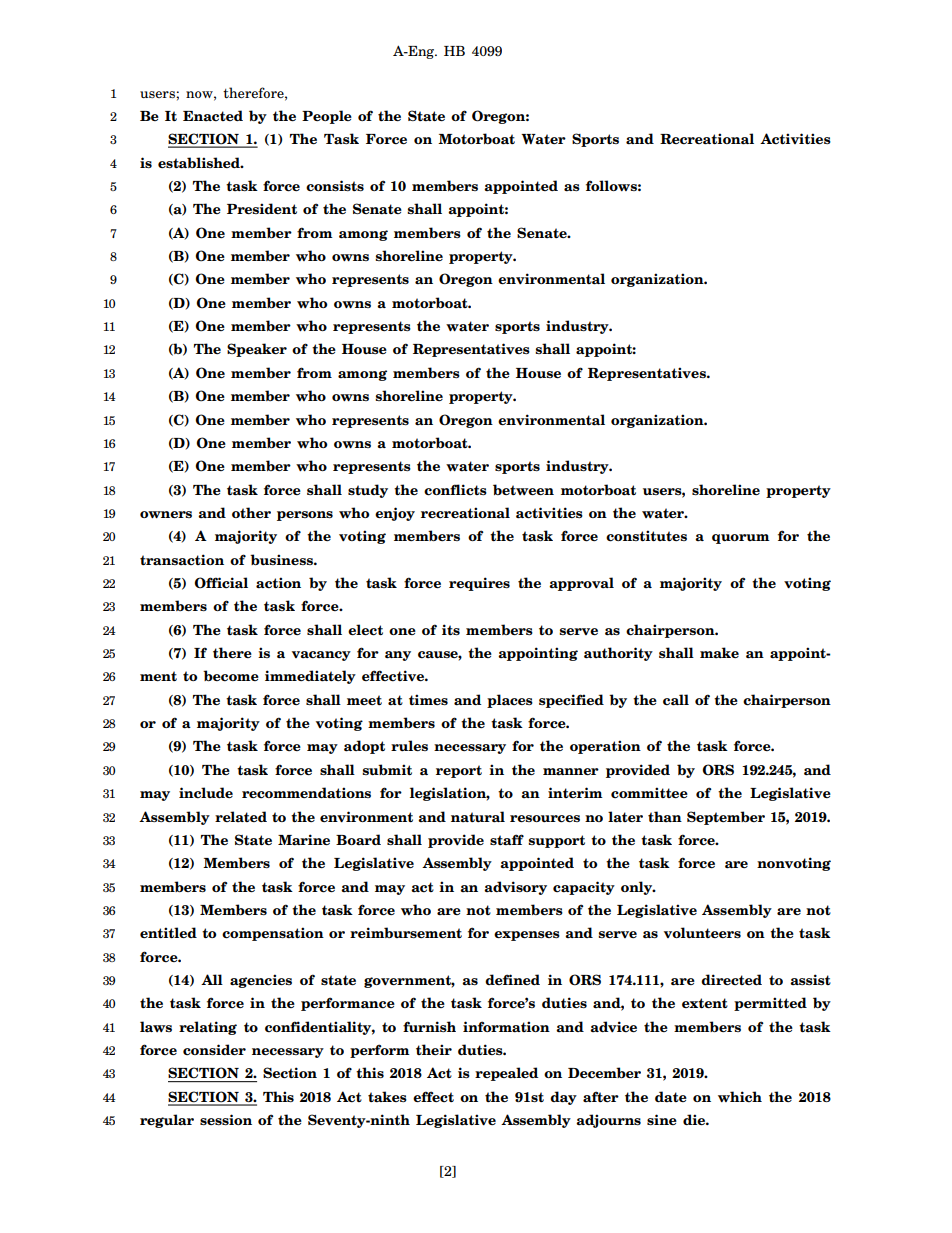 Image resolution: width=952 pixels, height=1233 pixels. Describe the element at coordinates (455, 490) in the screenshot. I see `conflicts` at that location.
